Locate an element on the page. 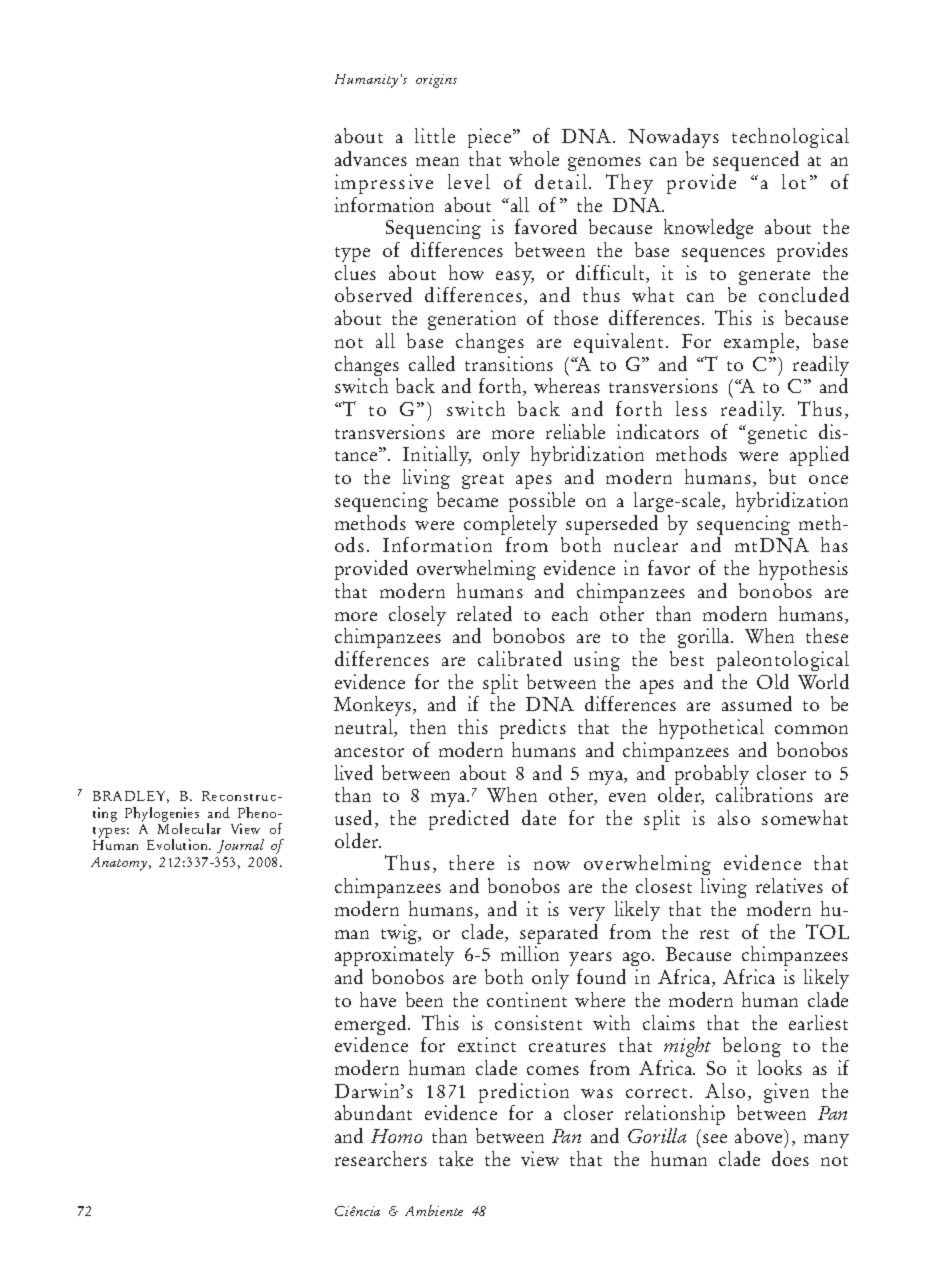 This image has width=927, height=1288. called is located at coordinates (432, 363).
